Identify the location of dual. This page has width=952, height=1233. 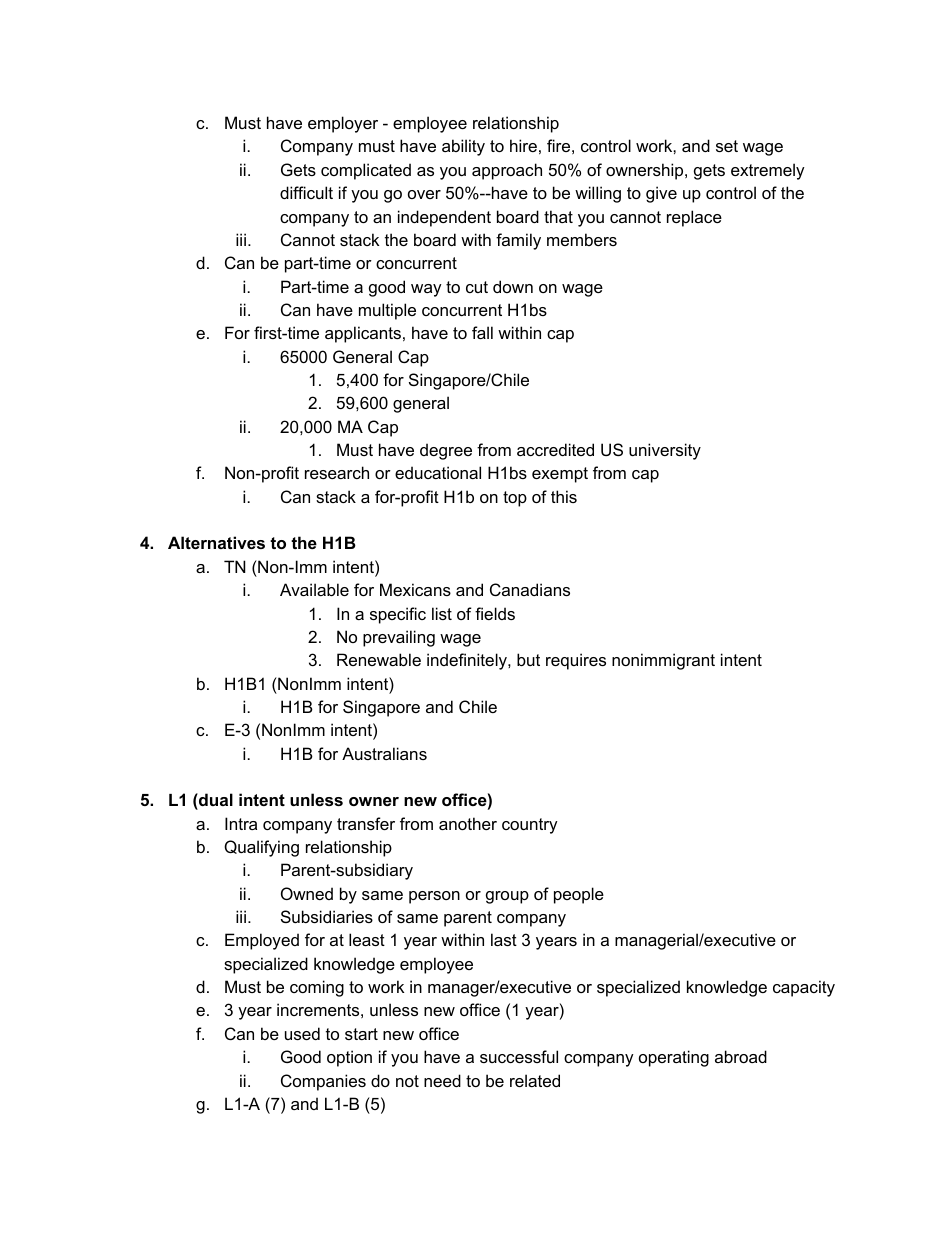
(215, 799).
